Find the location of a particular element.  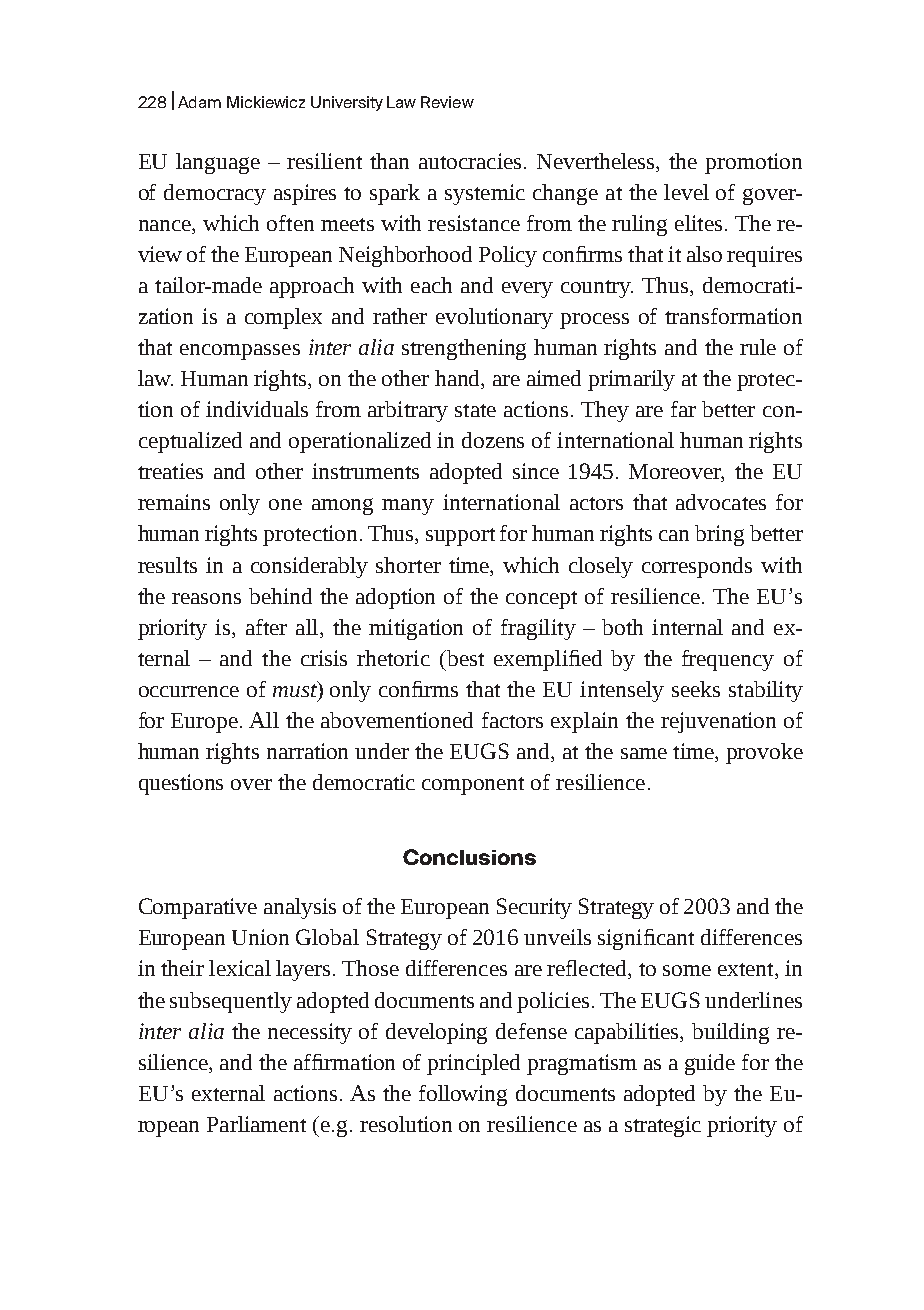

component is located at coordinates (473, 786).
